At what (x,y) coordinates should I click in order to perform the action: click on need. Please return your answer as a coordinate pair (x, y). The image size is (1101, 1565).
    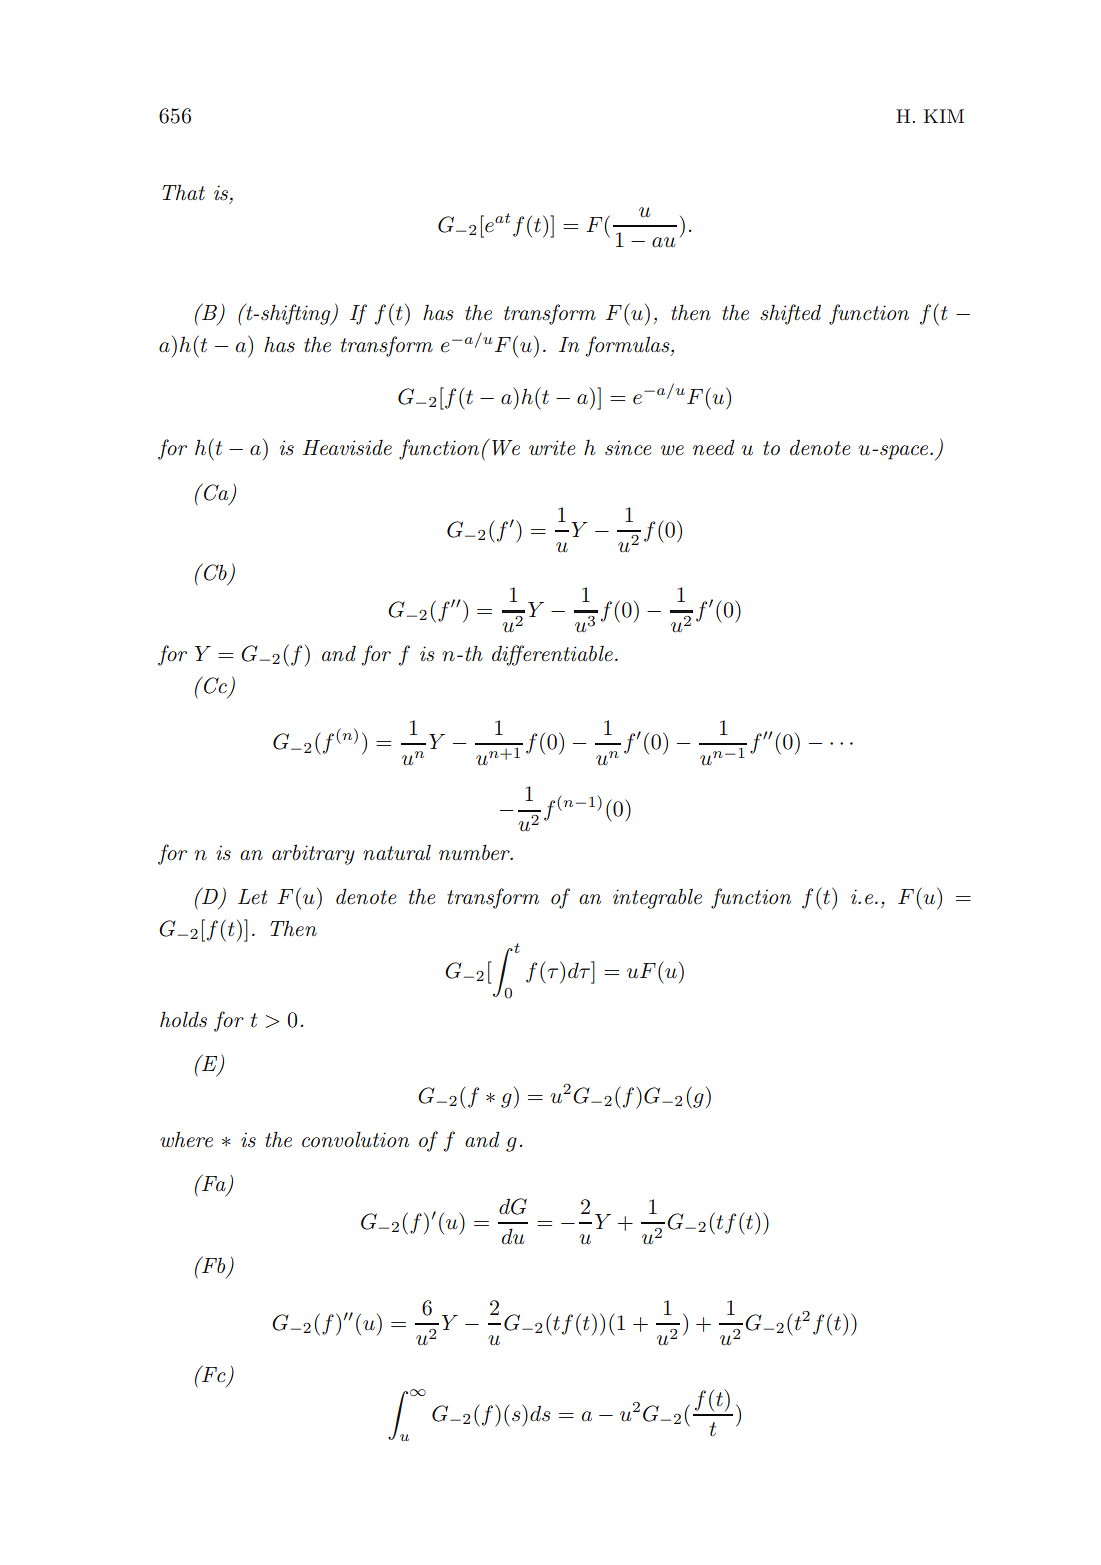
    Looking at the image, I should click on (714, 447).
